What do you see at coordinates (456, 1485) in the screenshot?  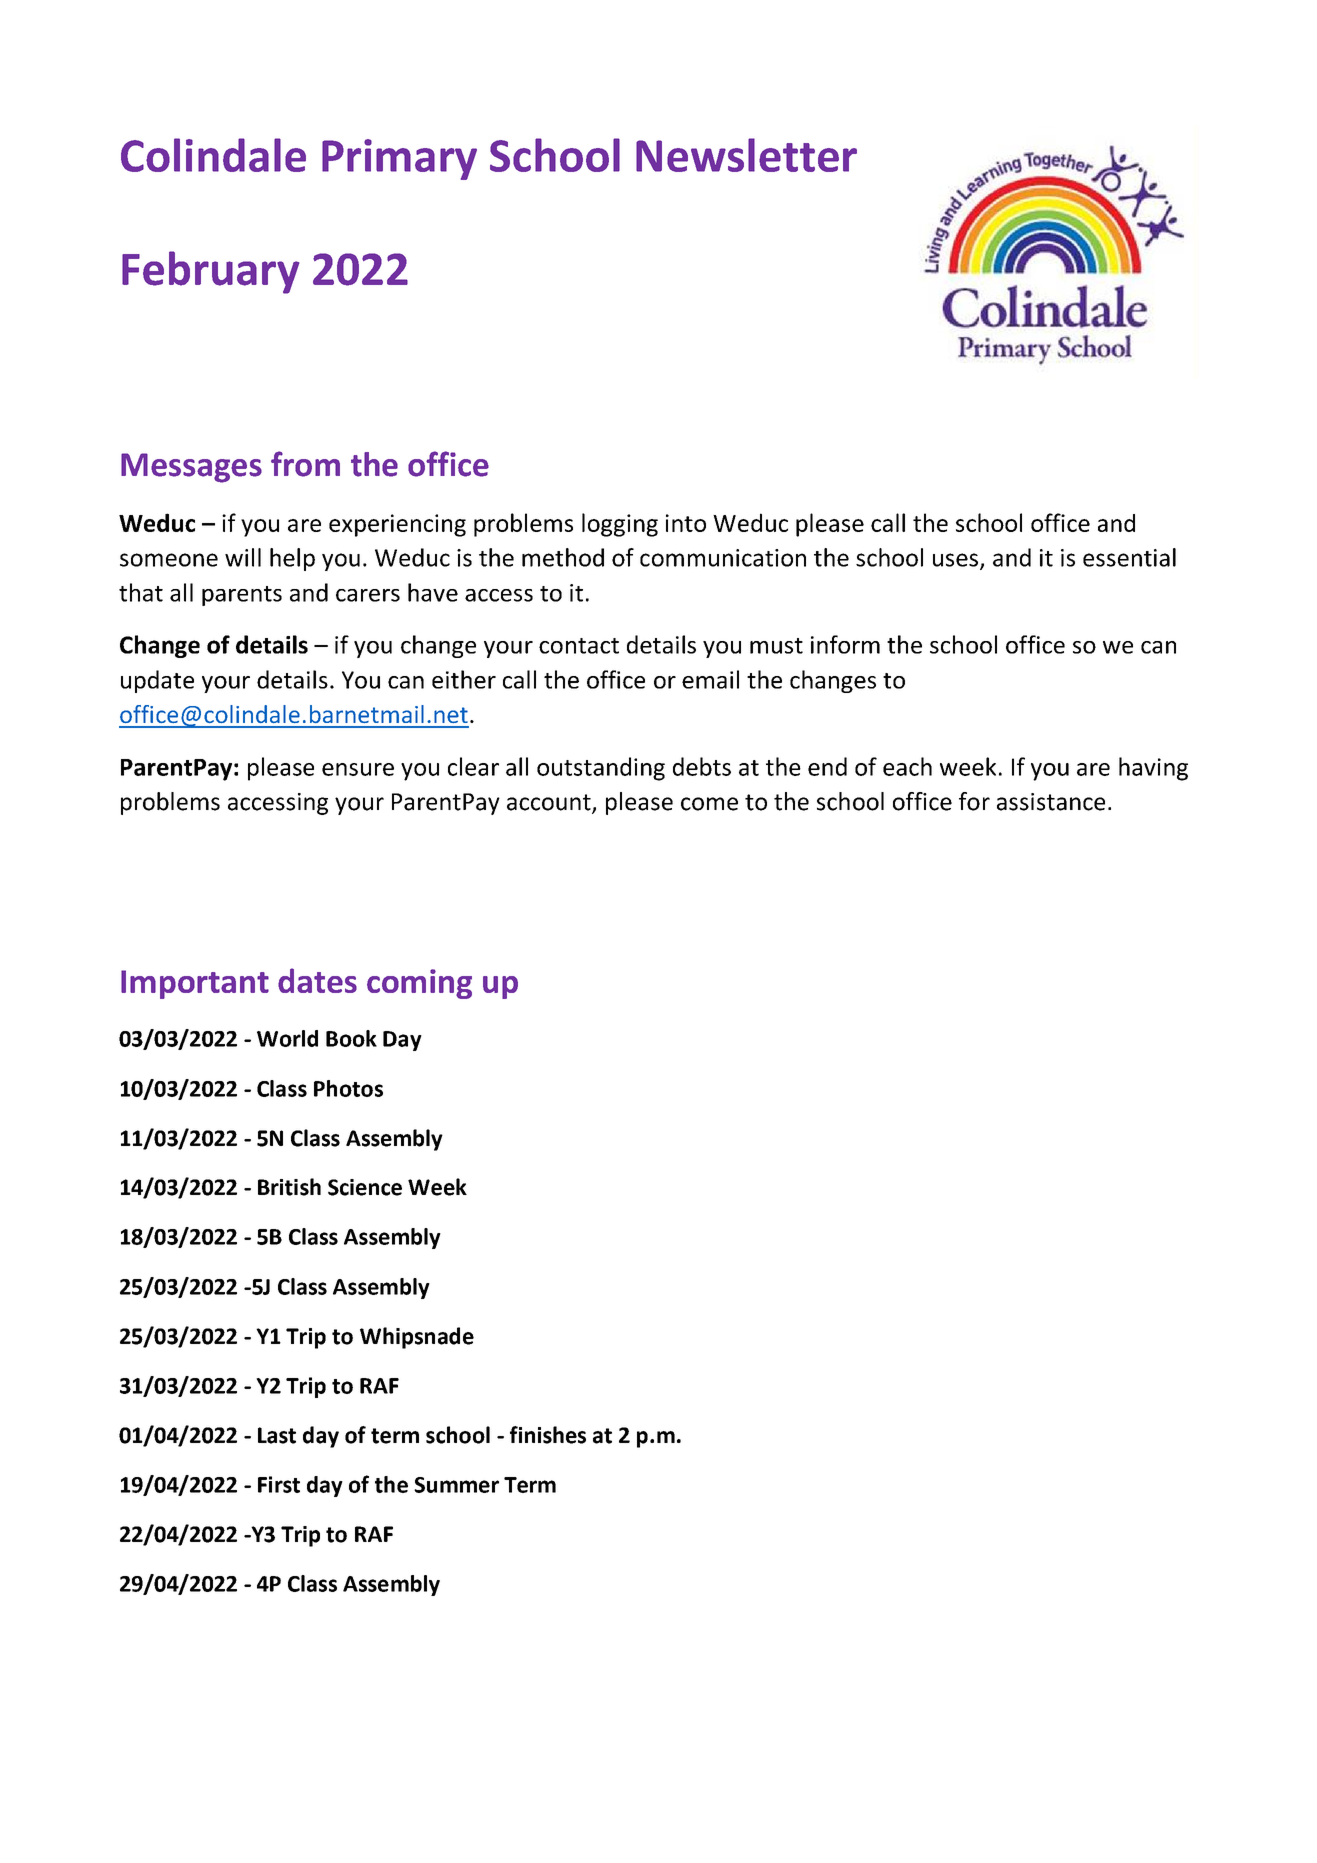 I see `Summer` at bounding box center [456, 1485].
